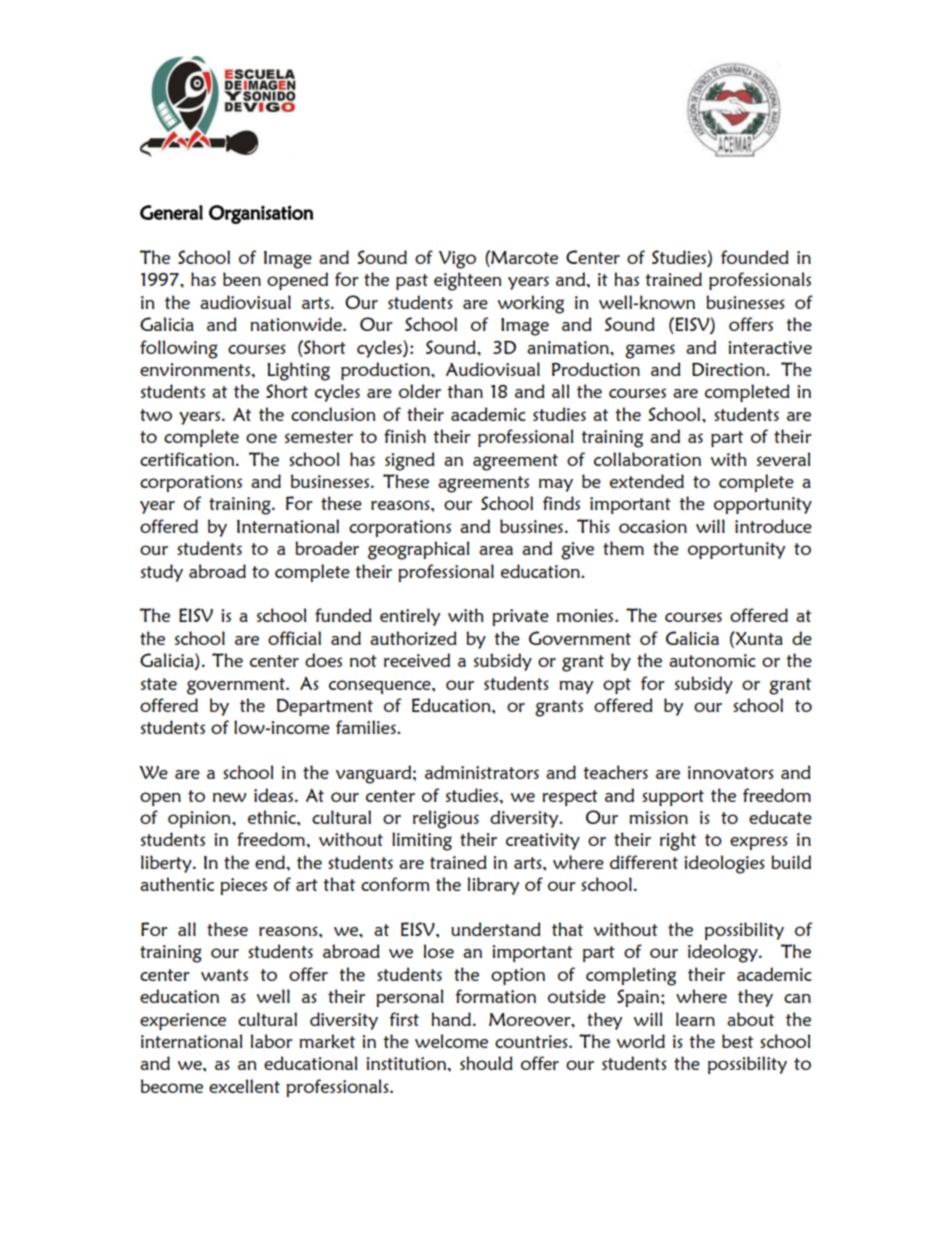 The height and width of the screenshot is (1233, 952). What do you see at coordinates (261, 214) in the screenshot?
I see `Organisation` at bounding box center [261, 214].
